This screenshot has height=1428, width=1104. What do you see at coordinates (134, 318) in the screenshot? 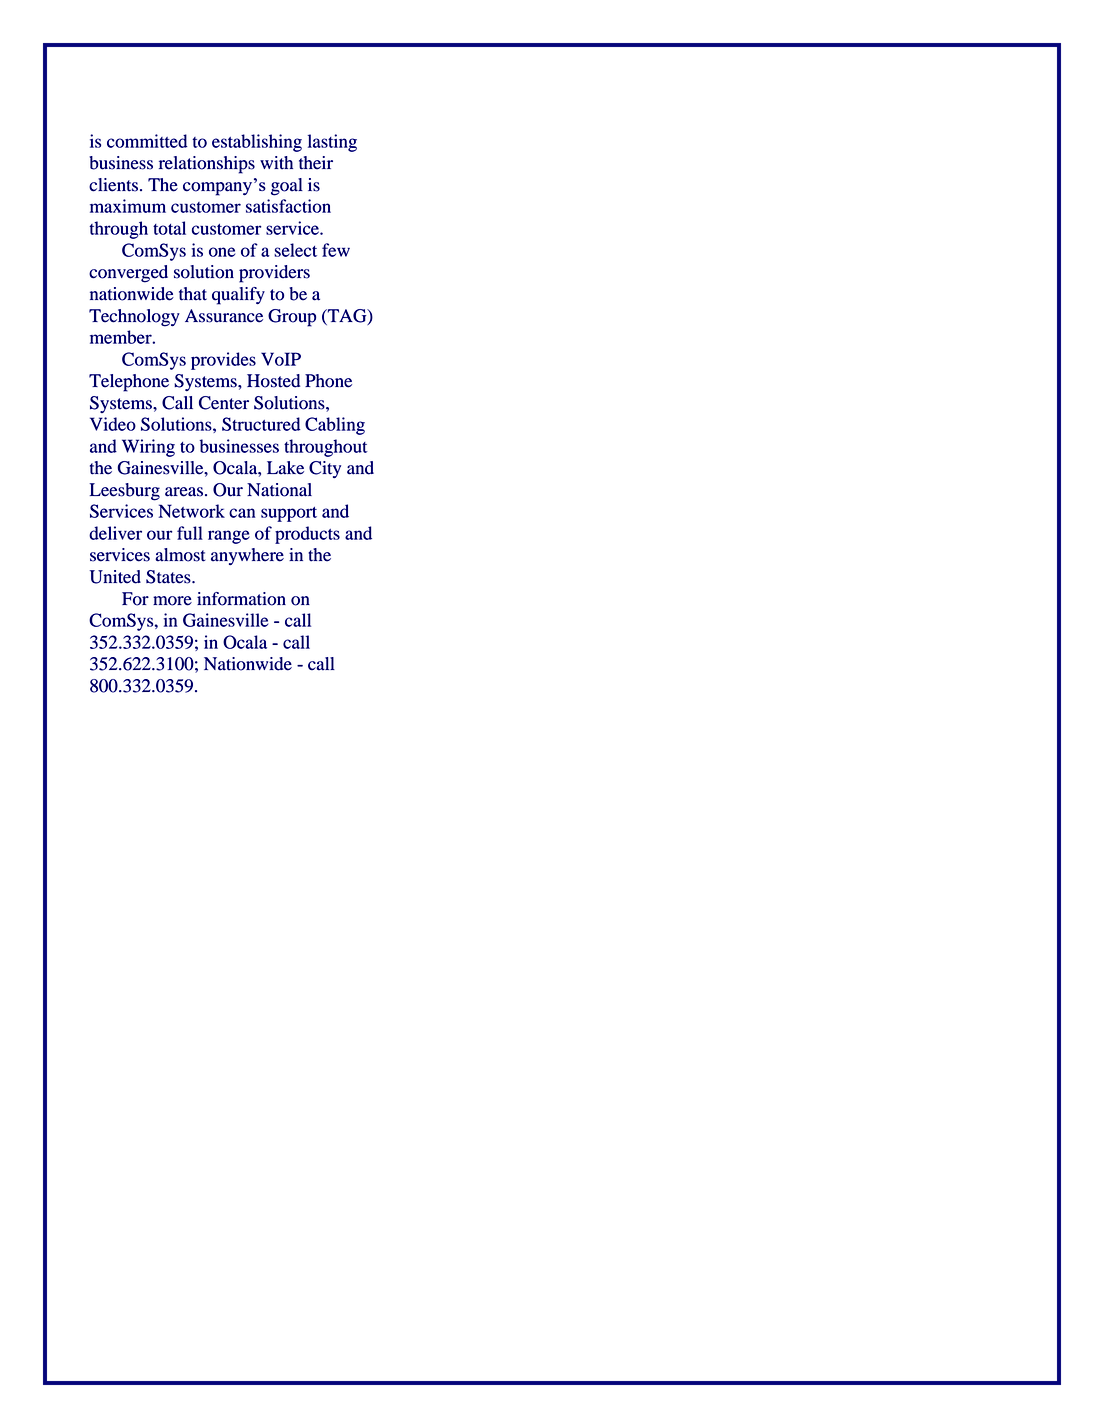
I see `Technology` at bounding box center [134, 318].
